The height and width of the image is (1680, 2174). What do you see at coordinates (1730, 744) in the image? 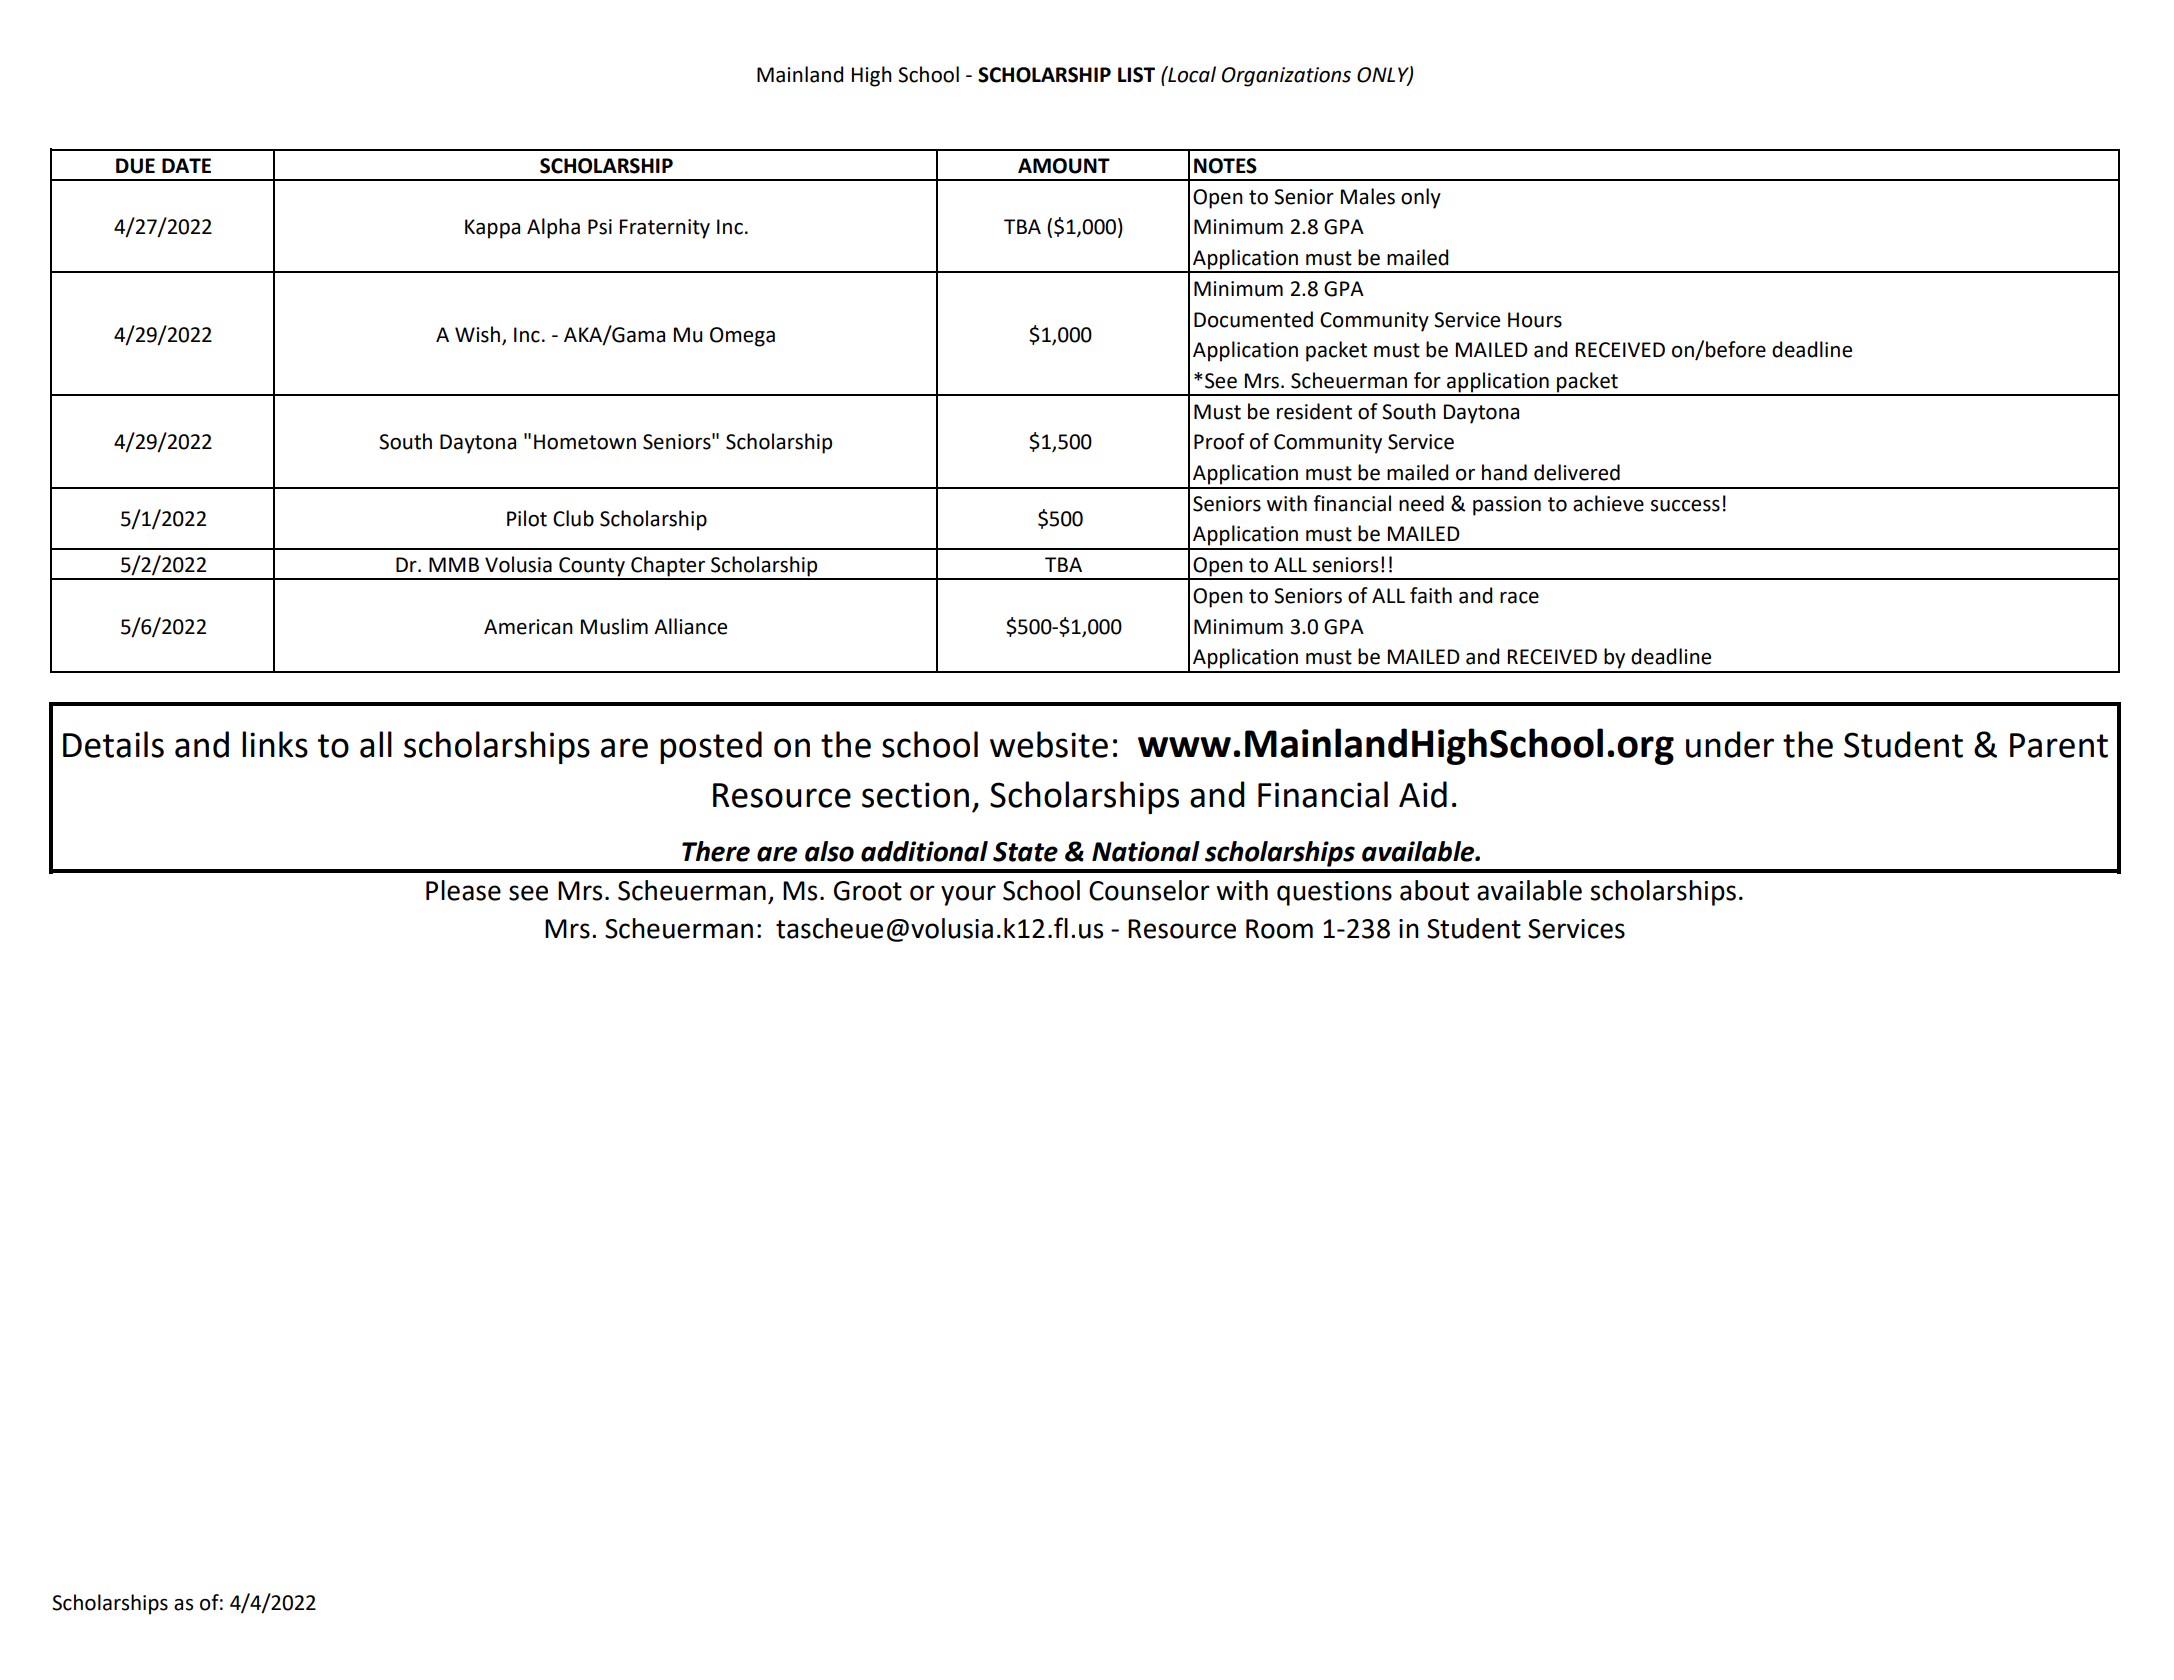
I see `under` at bounding box center [1730, 744].
